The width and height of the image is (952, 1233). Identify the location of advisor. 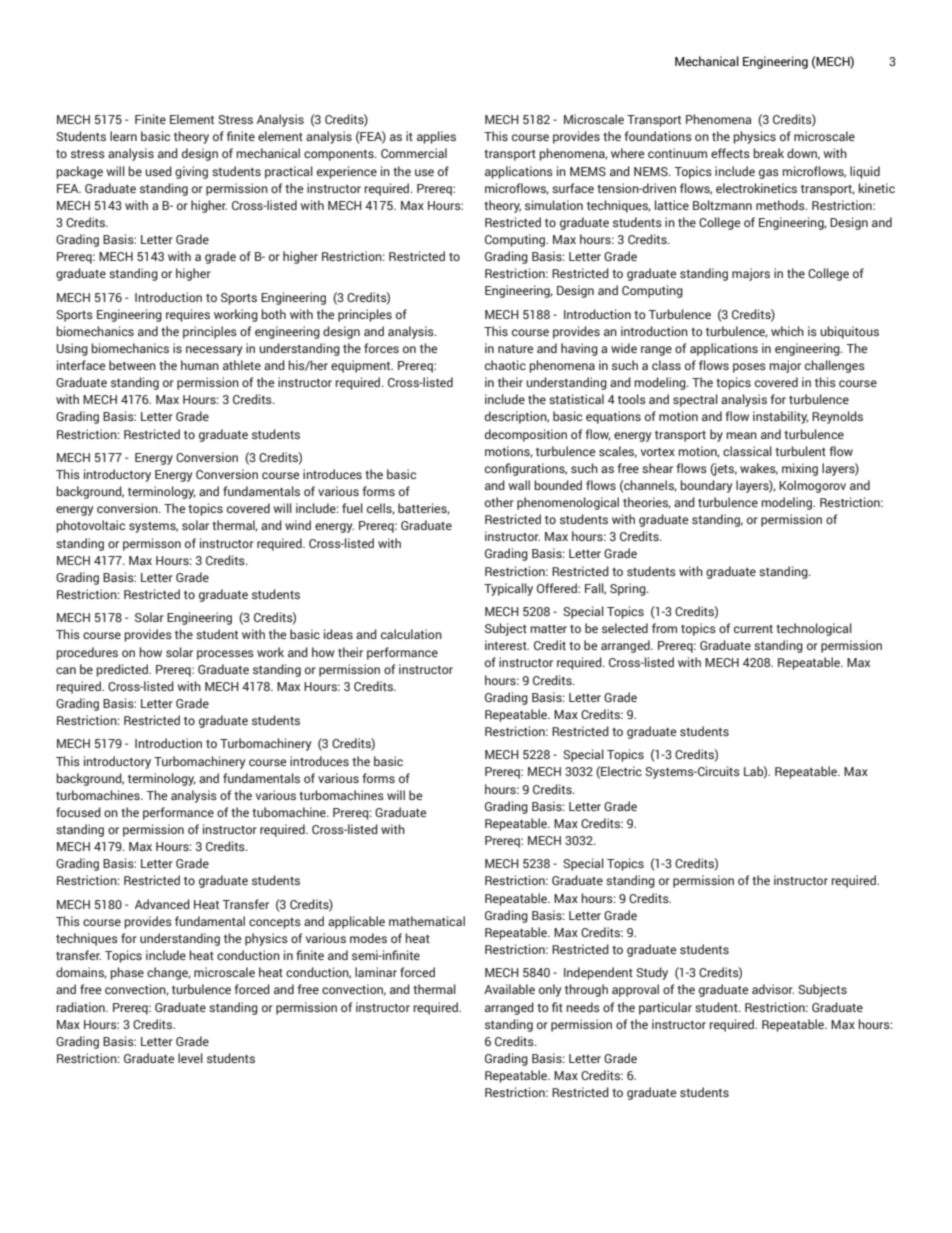
(773, 989).
